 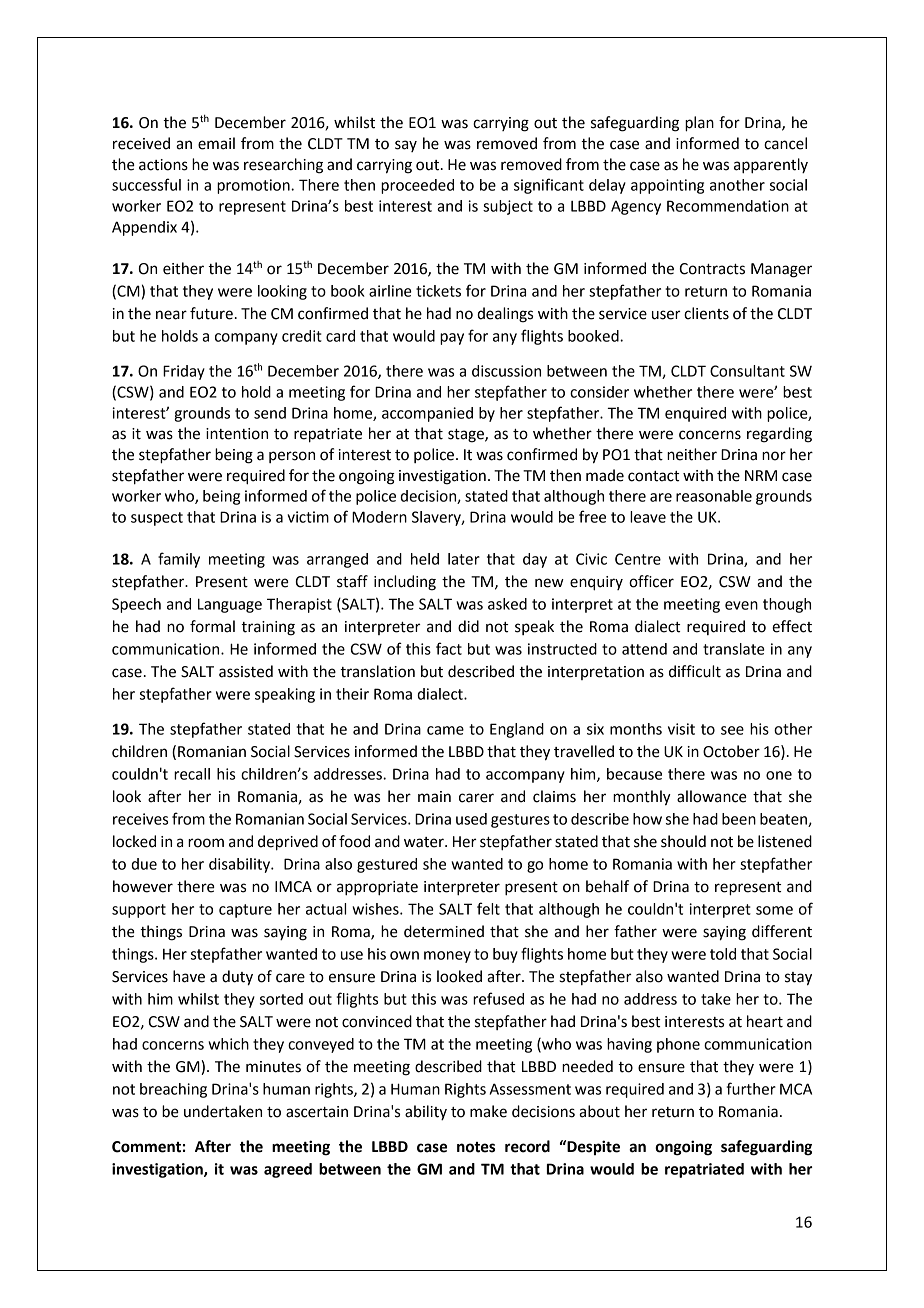 I want to click on email, so click(x=216, y=143).
